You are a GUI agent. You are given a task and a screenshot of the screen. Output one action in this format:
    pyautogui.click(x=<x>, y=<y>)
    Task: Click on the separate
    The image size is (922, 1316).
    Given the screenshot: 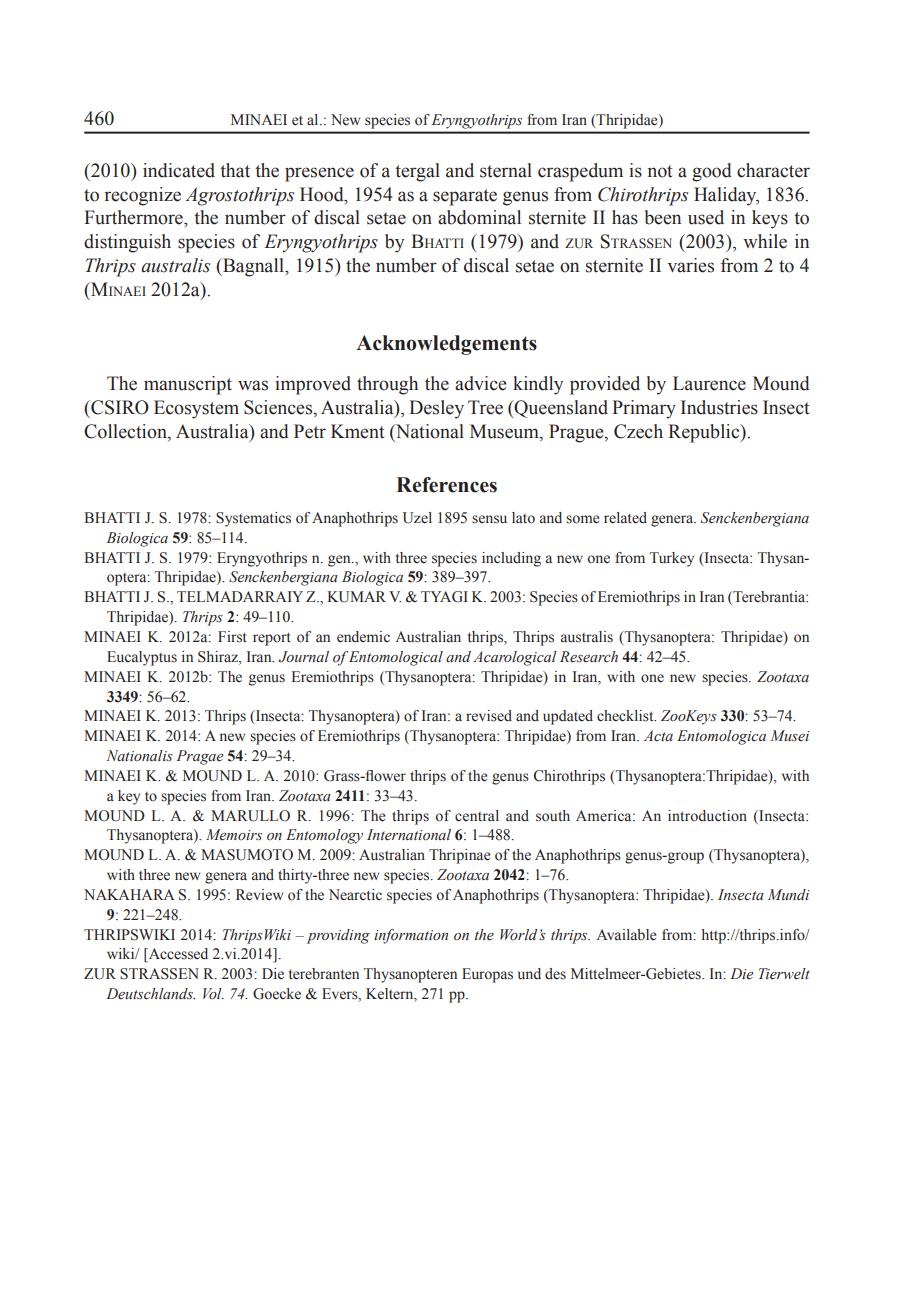 What is the action you would take?
    pyautogui.click(x=465, y=197)
